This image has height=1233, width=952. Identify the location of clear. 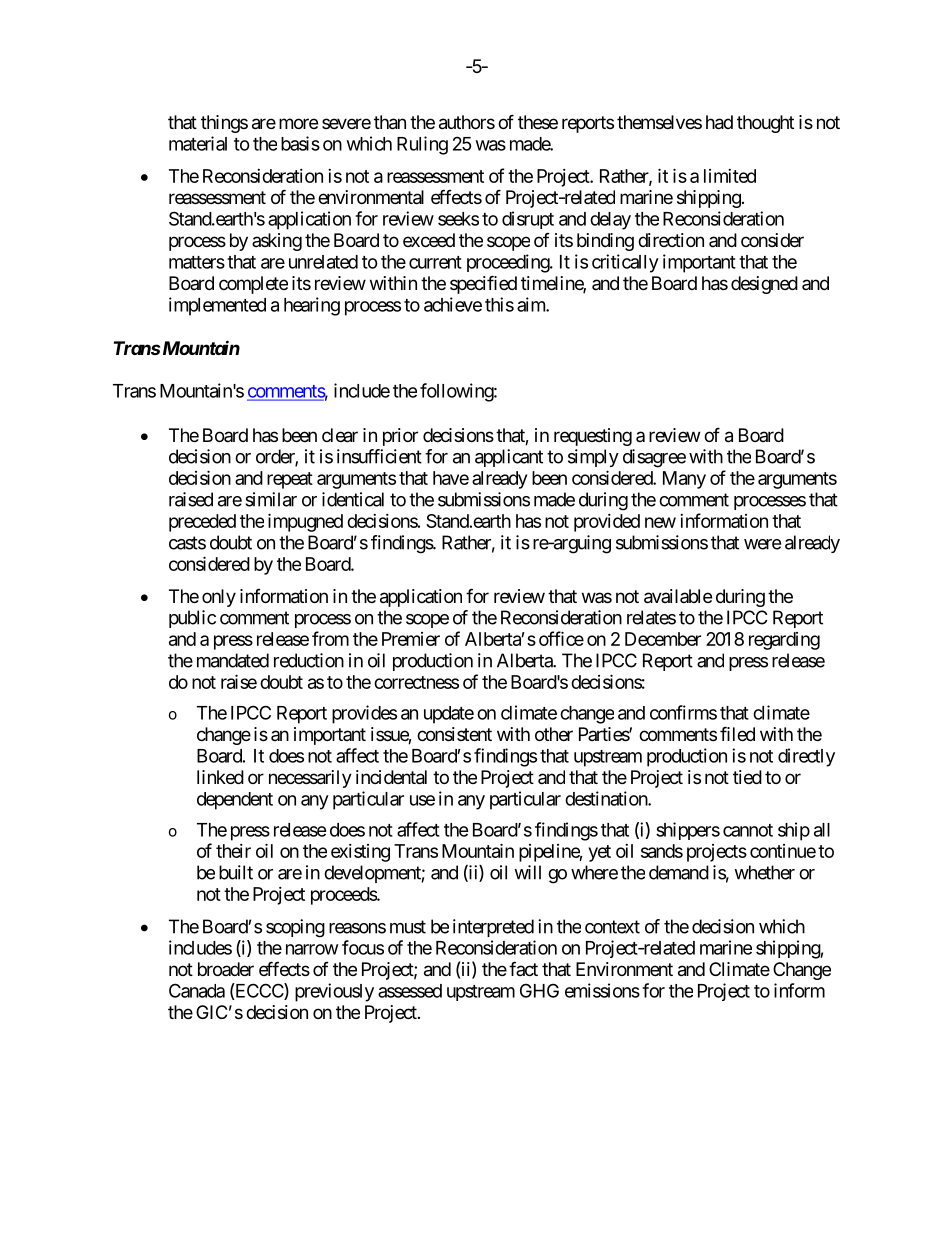
(340, 435).
